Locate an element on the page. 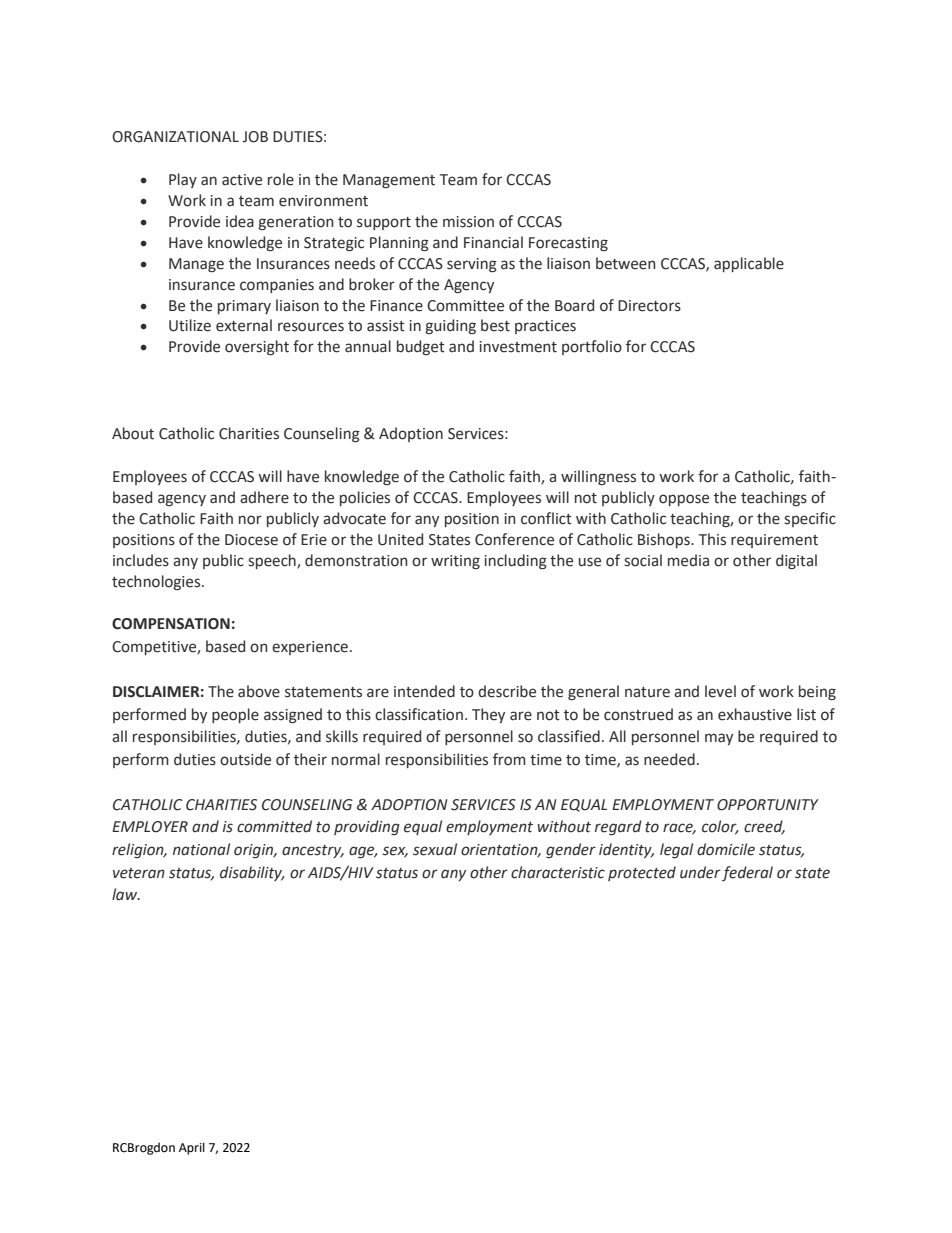 This document has width=952, height=1233. national is located at coordinates (201, 849).
